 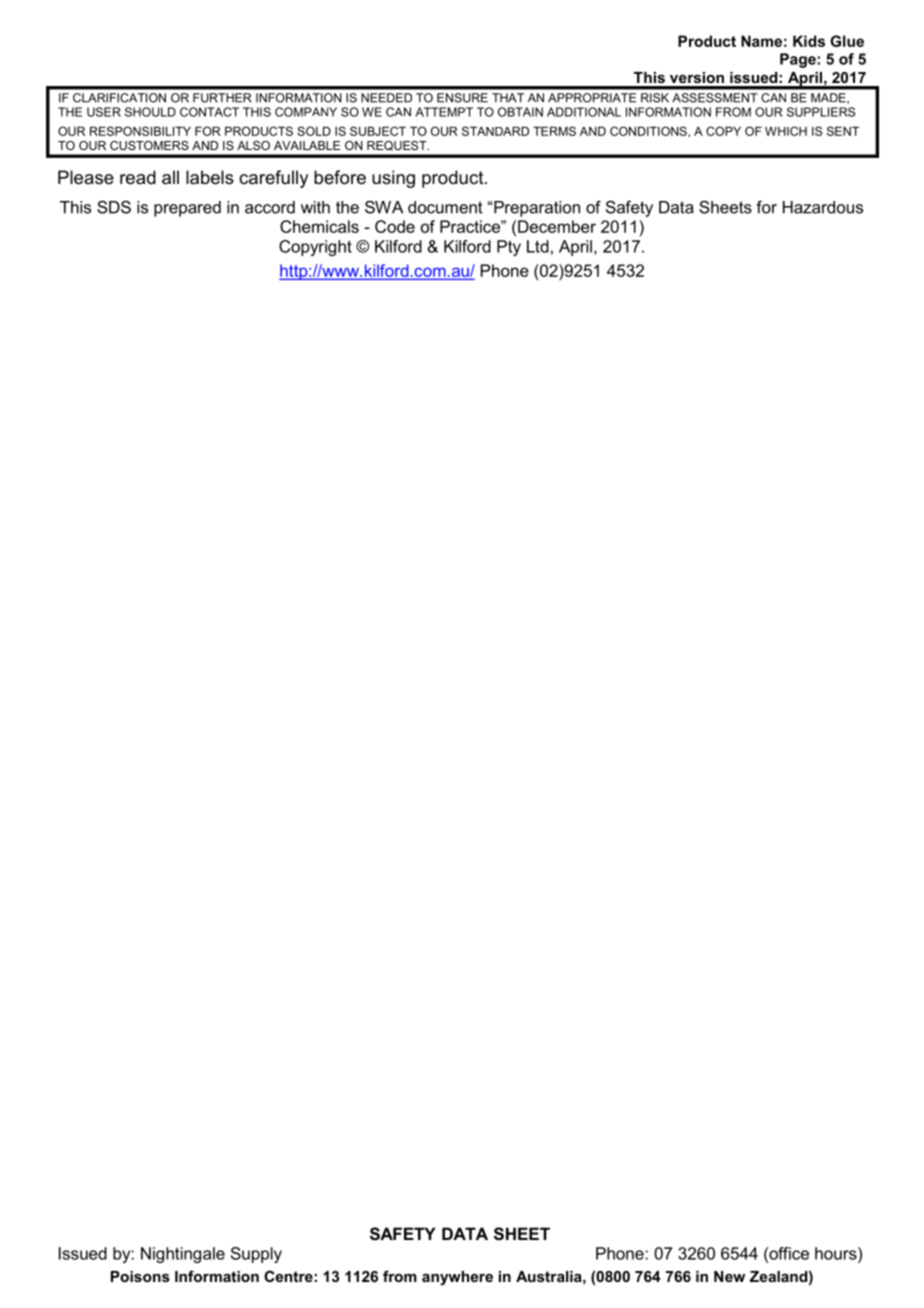 I want to click on Nightingale, so click(x=183, y=1255).
